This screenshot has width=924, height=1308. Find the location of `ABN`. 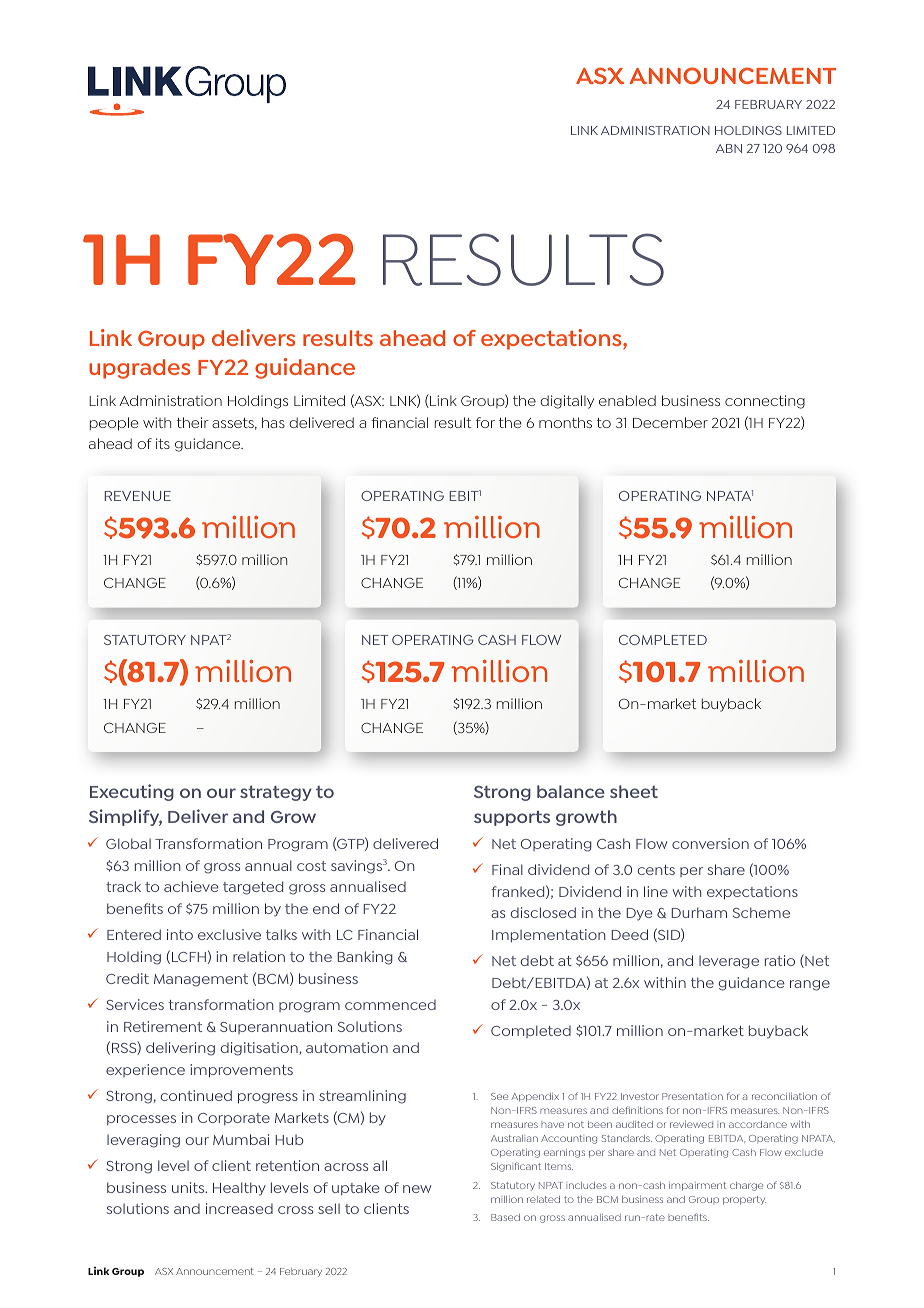

ABN is located at coordinates (729, 148).
